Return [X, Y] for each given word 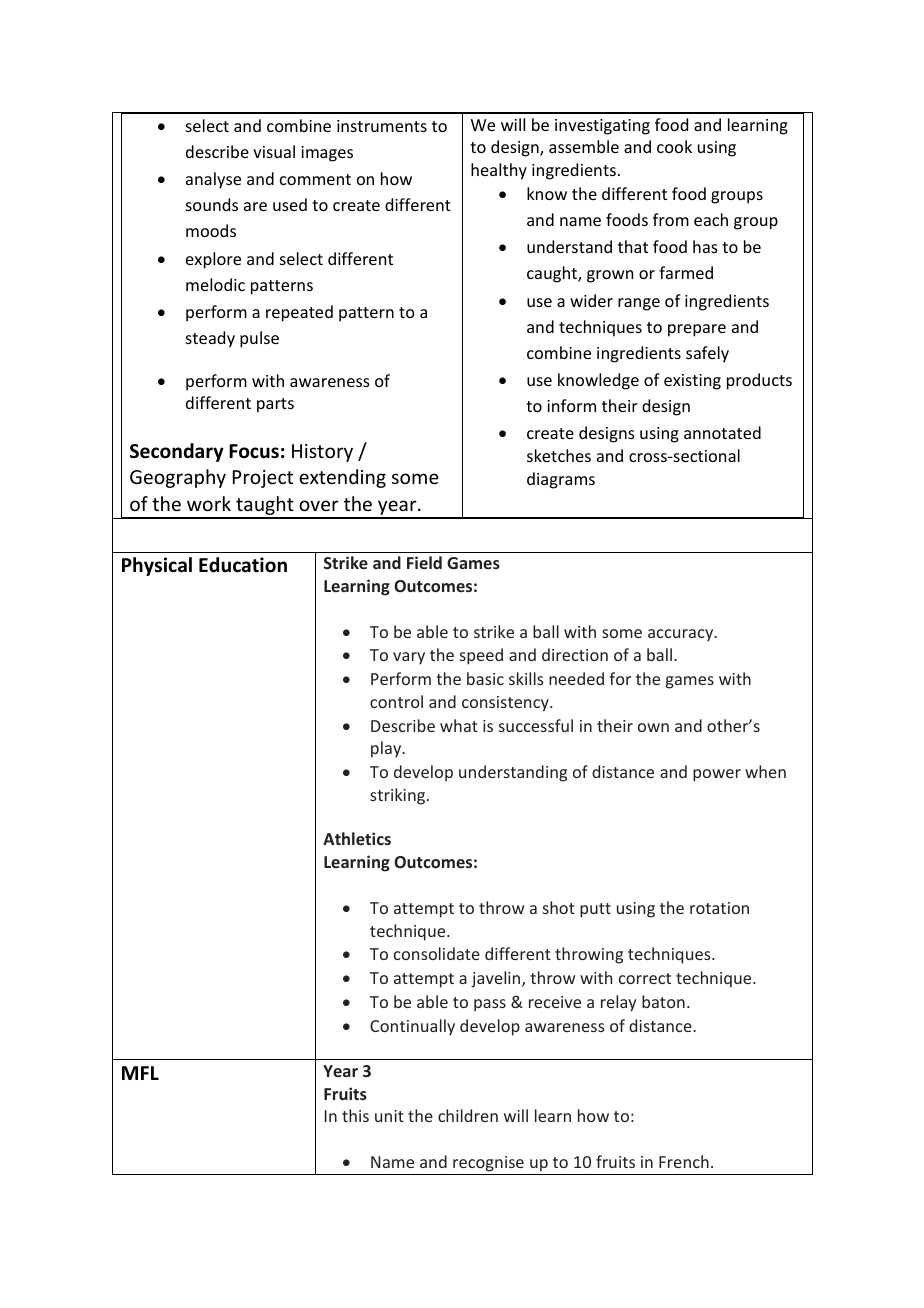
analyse [213, 180]
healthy [499, 171]
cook [674, 146]
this [355, 1115]
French [684, 1161]
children [468, 1115]
